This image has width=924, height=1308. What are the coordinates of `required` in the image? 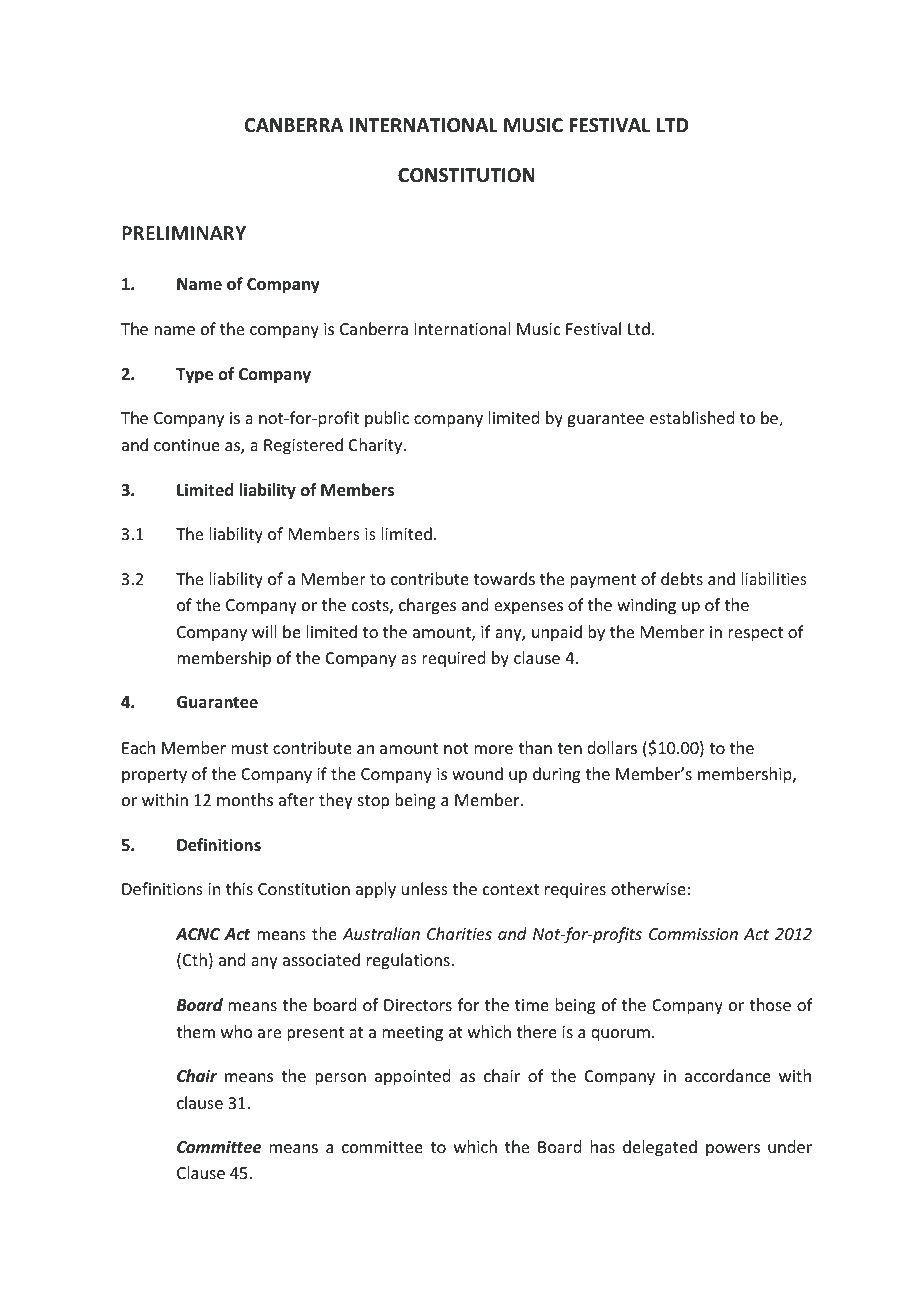 It's located at (453, 659).
